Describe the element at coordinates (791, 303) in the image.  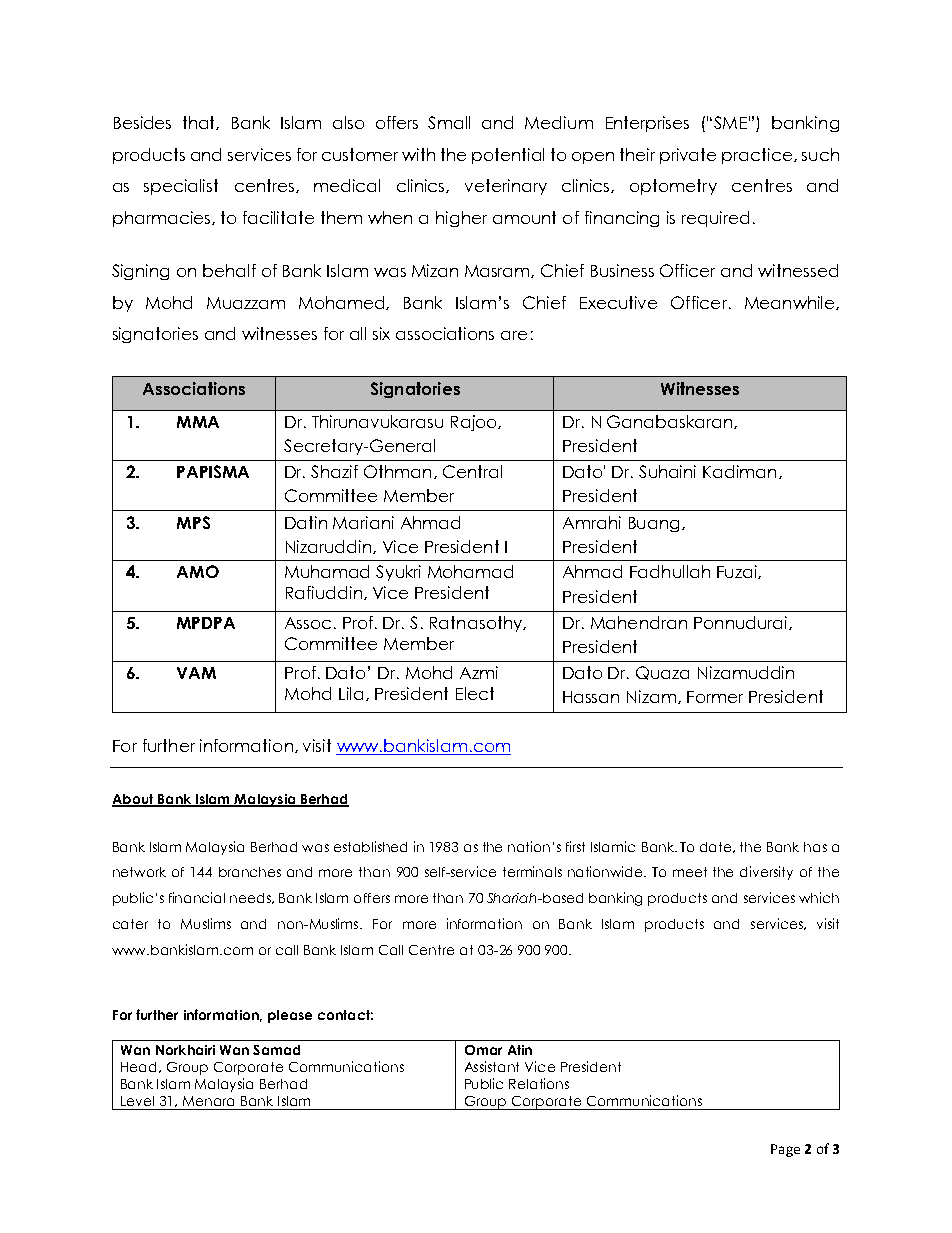
I see `Meanwhile` at that location.
